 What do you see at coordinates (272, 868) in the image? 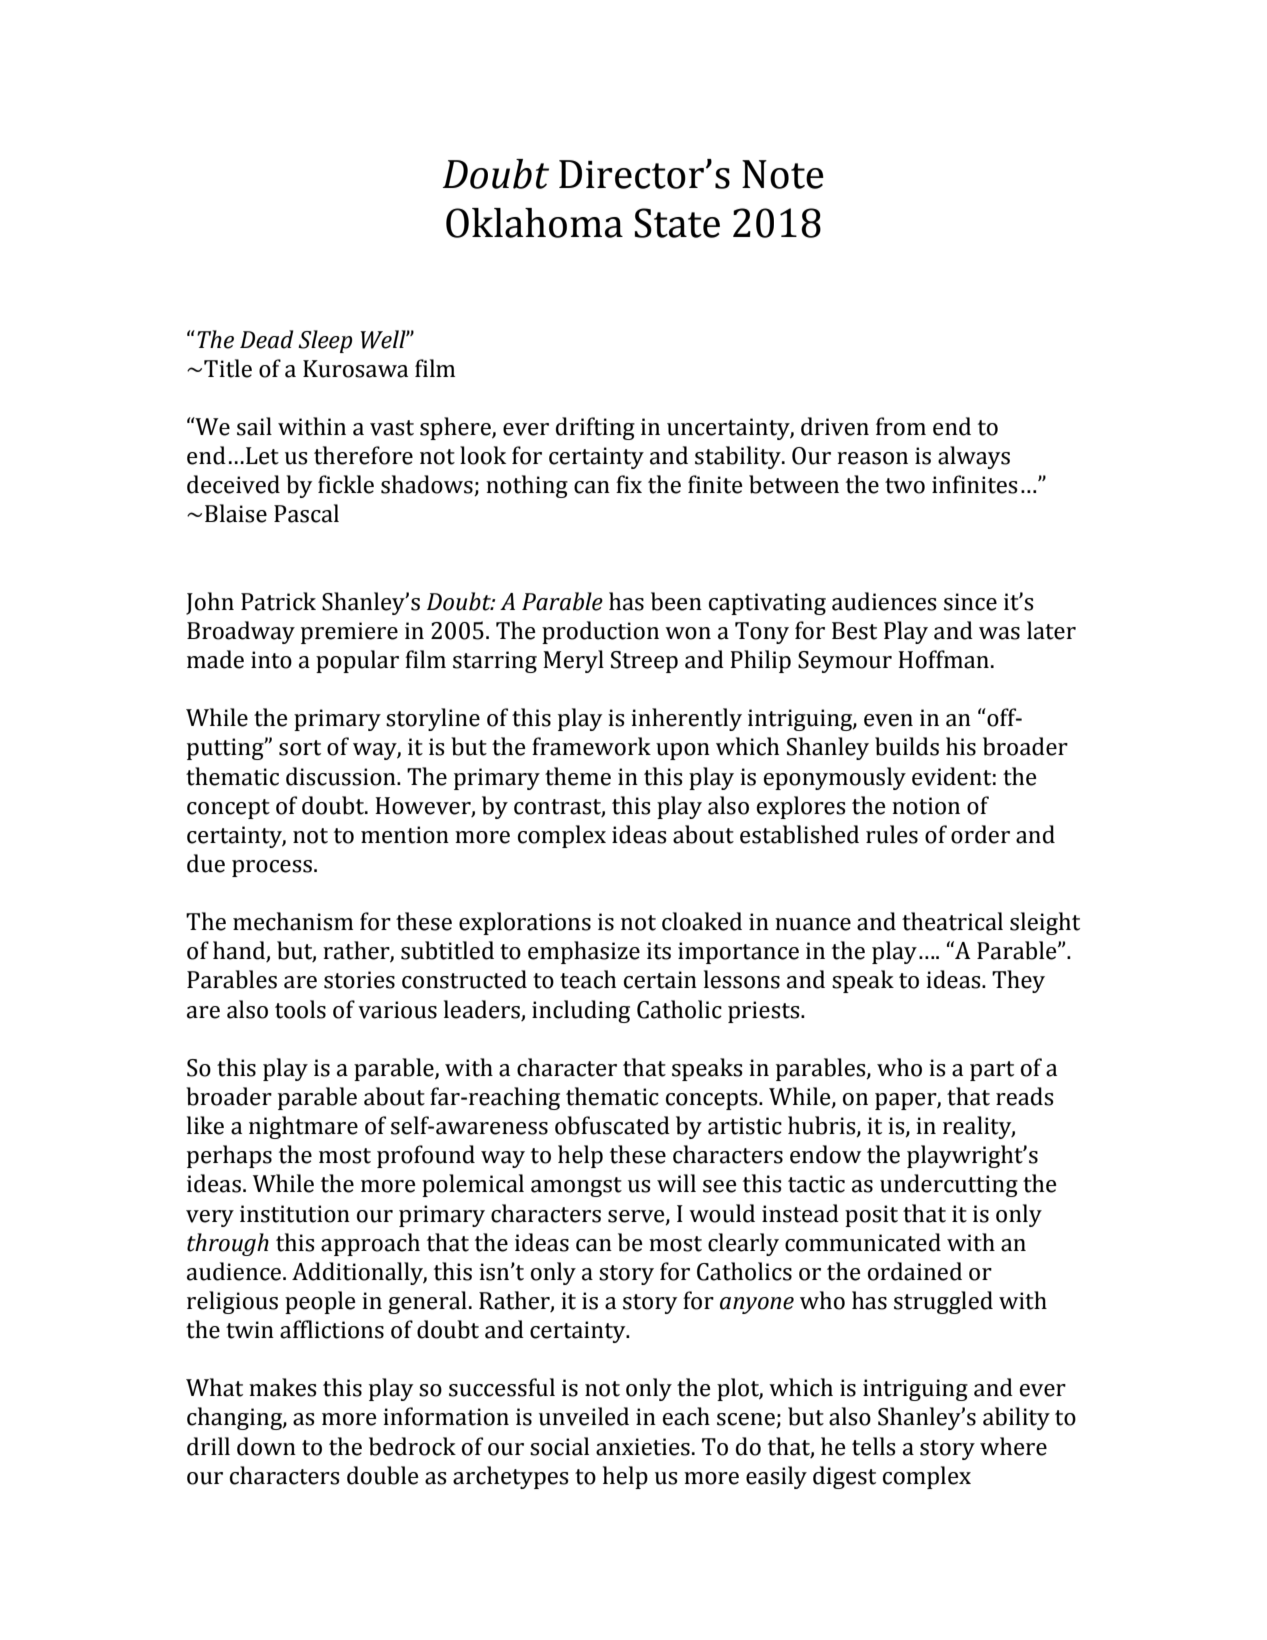
I see `process` at bounding box center [272, 868].
